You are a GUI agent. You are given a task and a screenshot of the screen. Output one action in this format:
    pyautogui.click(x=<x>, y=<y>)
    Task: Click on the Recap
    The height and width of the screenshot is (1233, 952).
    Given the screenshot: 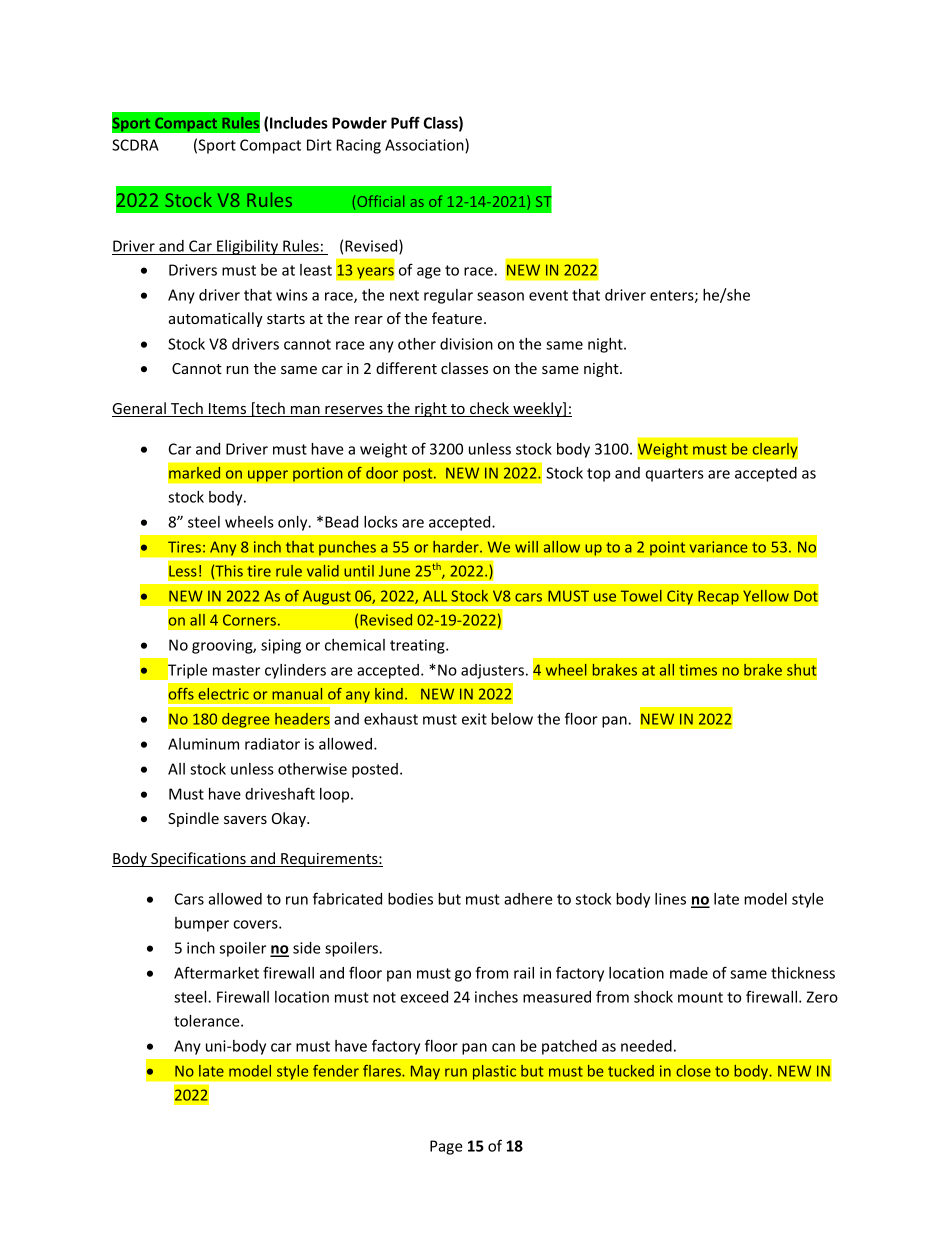 What is the action you would take?
    pyautogui.click(x=718, y=597)
